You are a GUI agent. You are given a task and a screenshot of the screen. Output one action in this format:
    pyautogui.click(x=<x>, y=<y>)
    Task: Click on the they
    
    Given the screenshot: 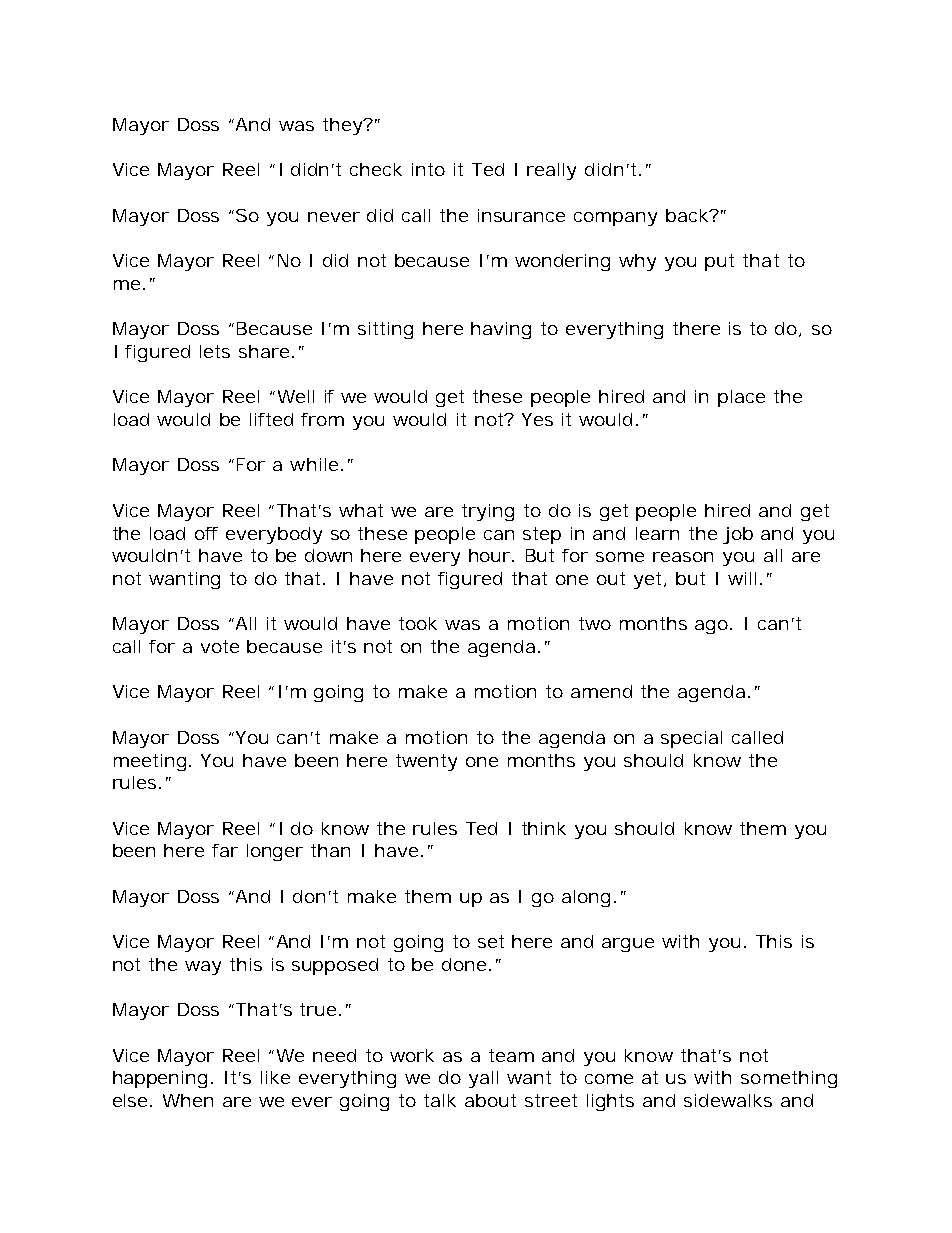 What is the action you would take?
    pyautogui.click(x=343, y=126)
